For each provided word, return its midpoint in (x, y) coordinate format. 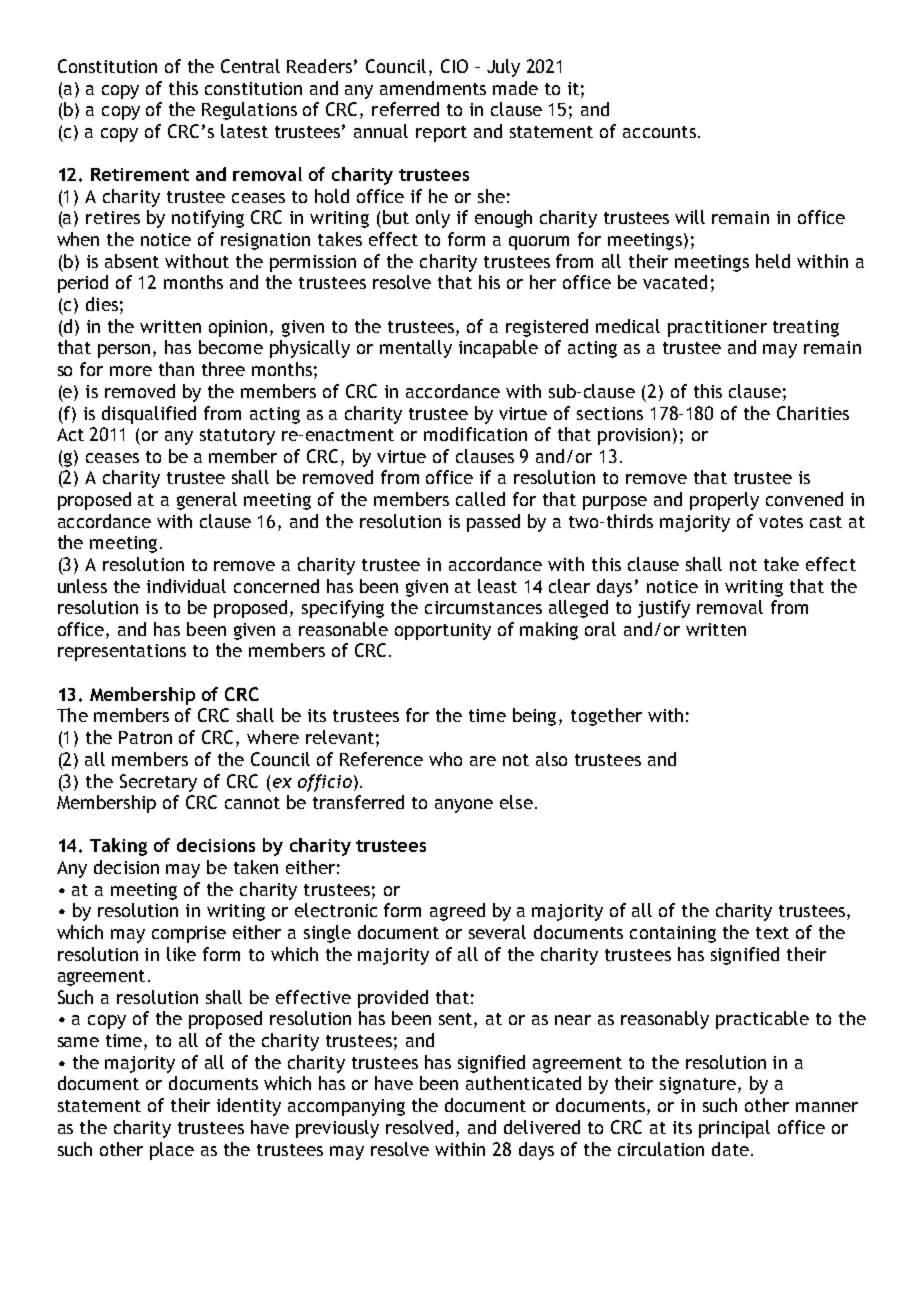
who (445, 759)
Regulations (249, 111)
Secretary (158, 783)
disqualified (149, 415)
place (172, 1151)
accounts (659, 132)
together (606, 717)
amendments (433, 88)
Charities (813, 413)
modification (475, 434)
